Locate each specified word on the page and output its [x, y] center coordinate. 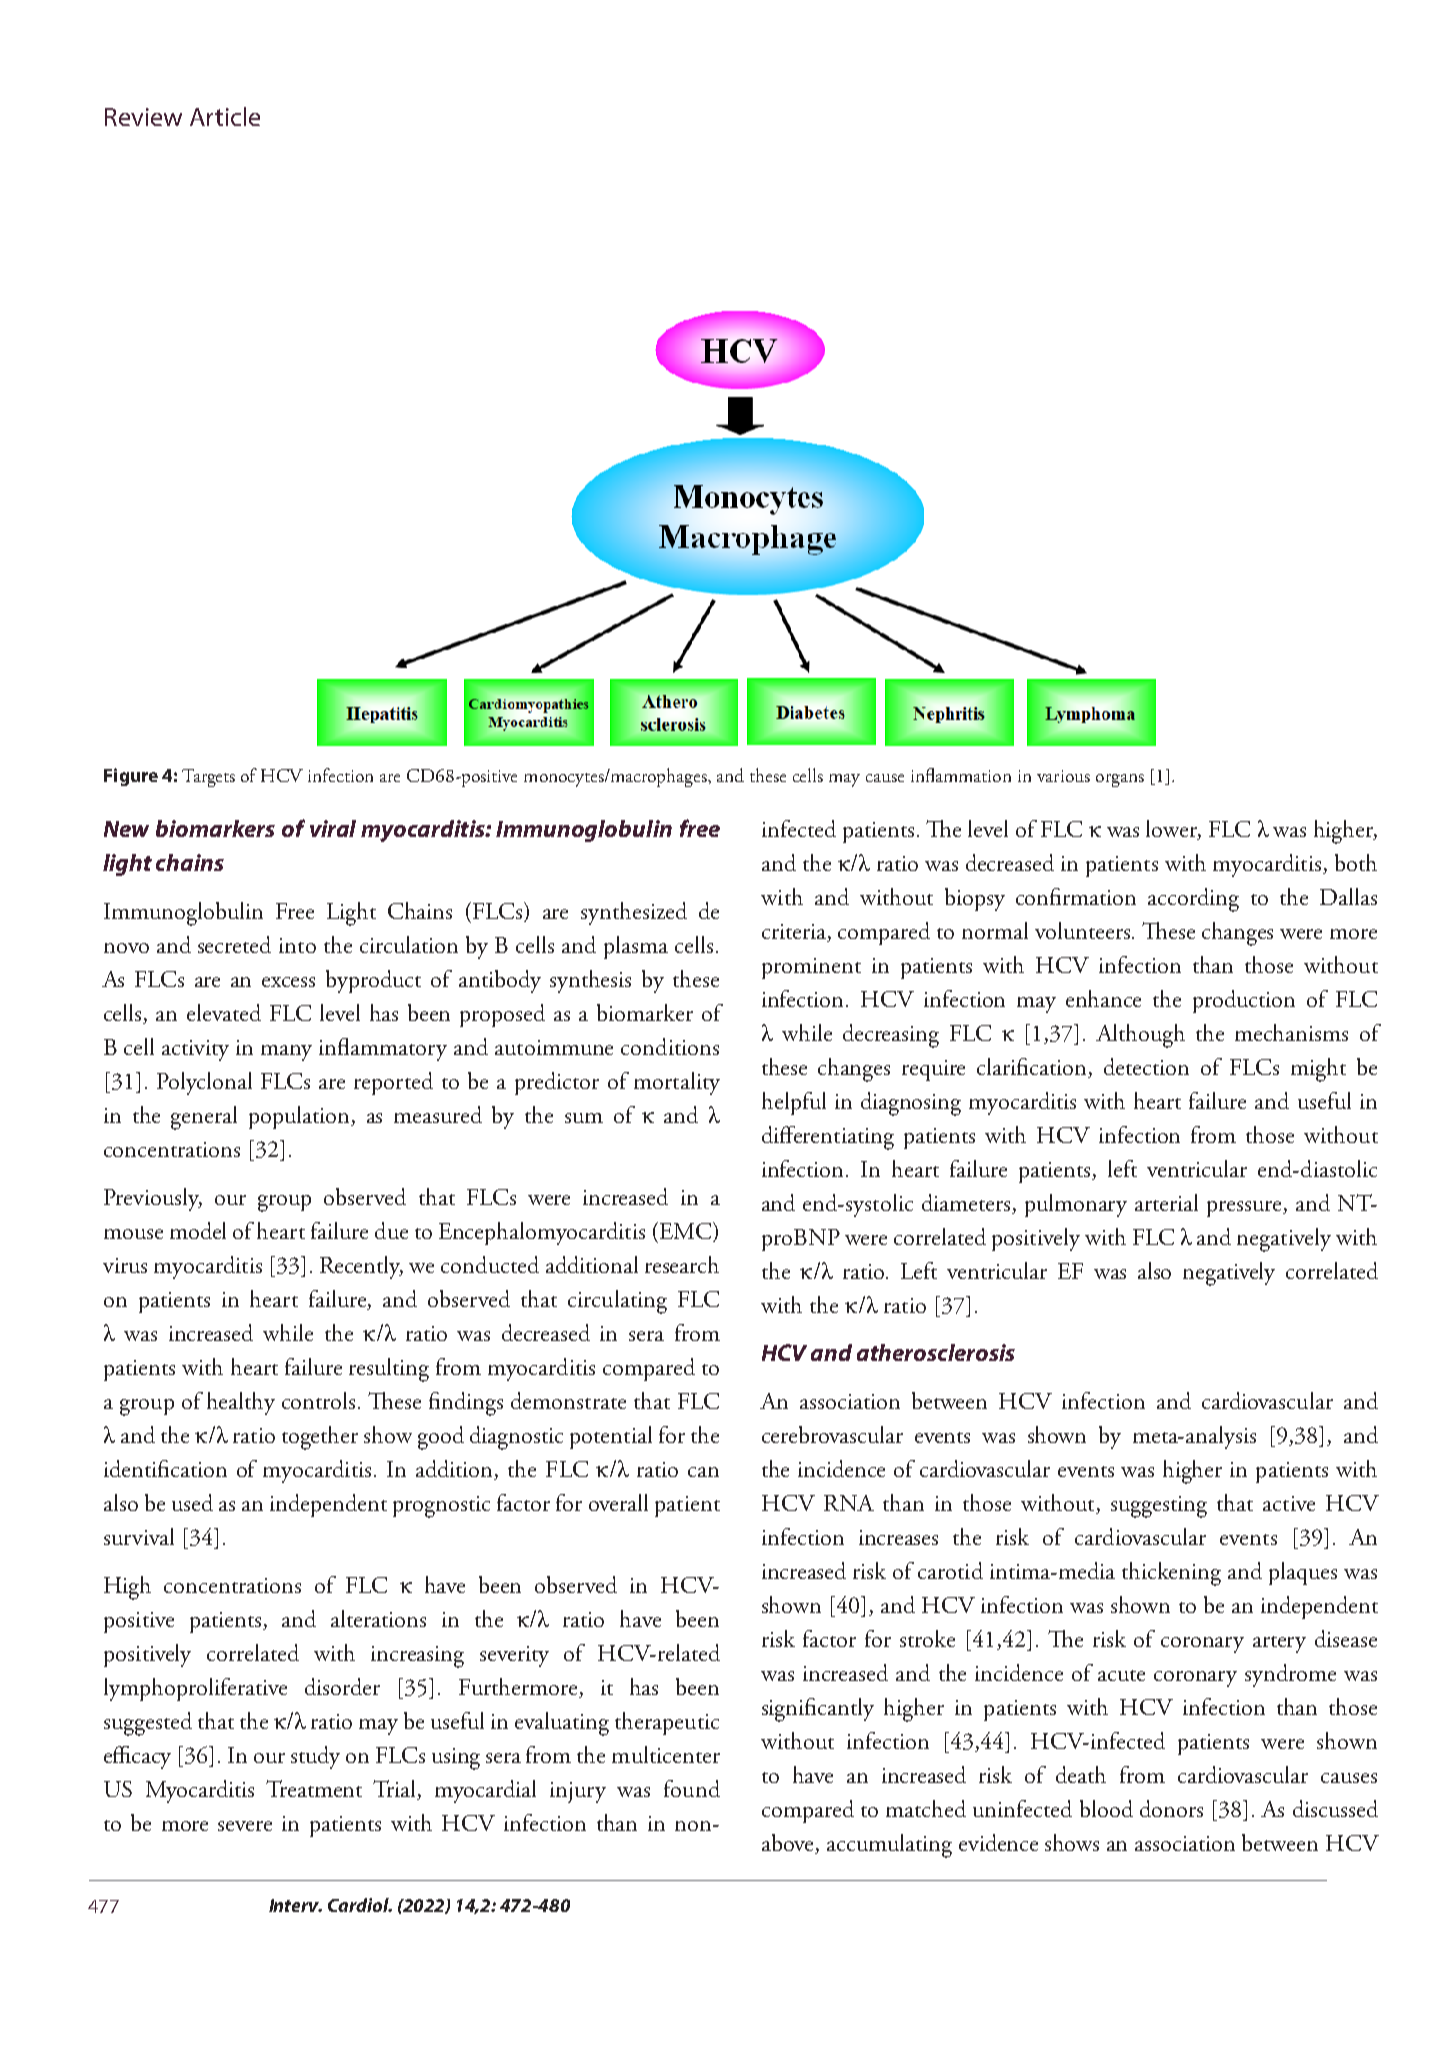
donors [1171, 1808]
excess [288, 982]
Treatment [314, 1788]
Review [143, 117]
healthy [241, 1403]
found [692, 1788]
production [1244, 1001]
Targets [208, 778]
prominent [811, 968]
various [1063, 776]
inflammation [961, 775]
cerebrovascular [832, 1434]
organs [1120, 780]
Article [225, 116]
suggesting [1159, 1507]
